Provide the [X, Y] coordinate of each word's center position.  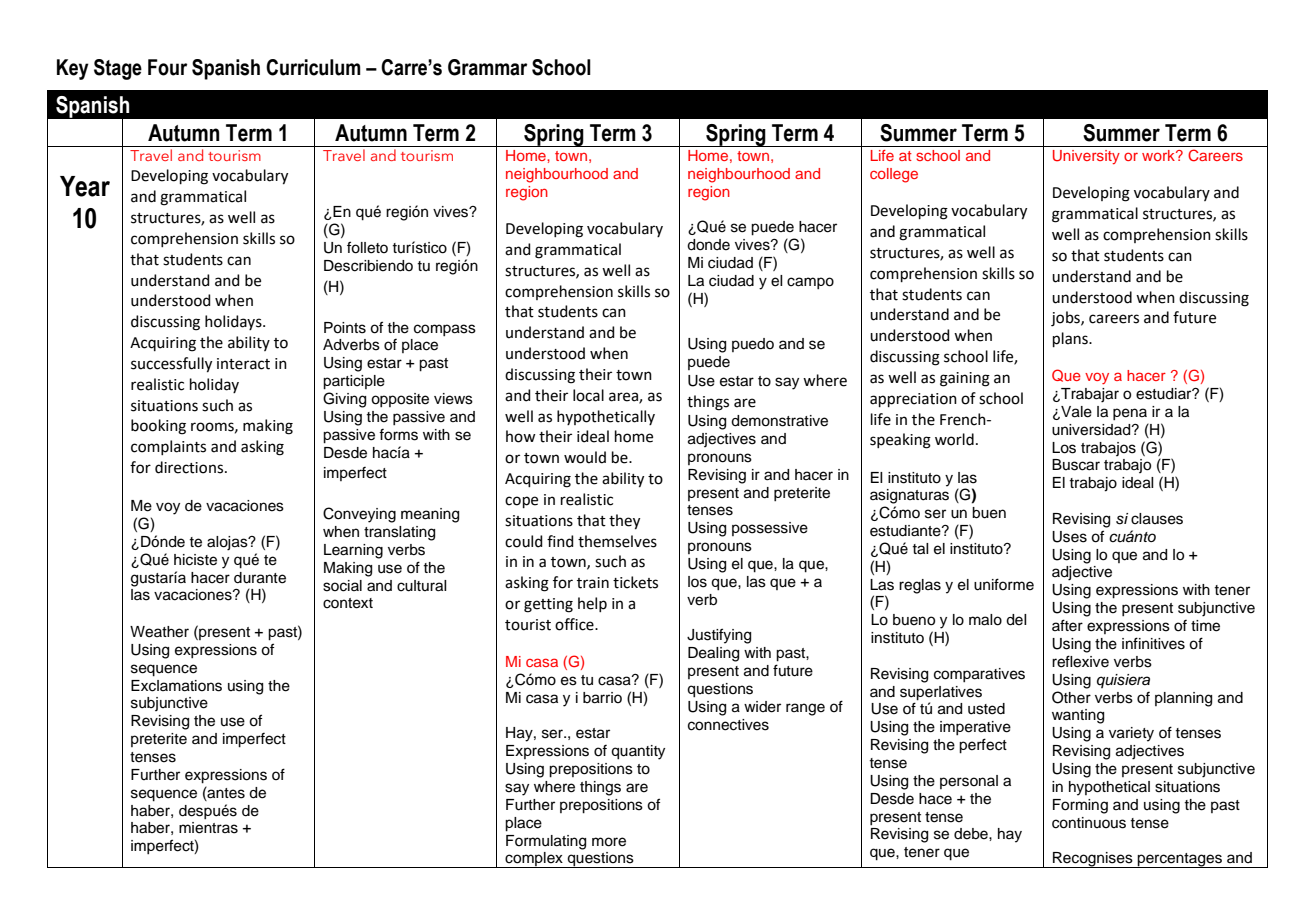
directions [190, 467]
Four [167, 67]
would [585, 457]
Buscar [1076, 465]
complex [534, 860]
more [609, 842]
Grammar [487, 67]
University [1086, 157]
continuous [1089, 823]
